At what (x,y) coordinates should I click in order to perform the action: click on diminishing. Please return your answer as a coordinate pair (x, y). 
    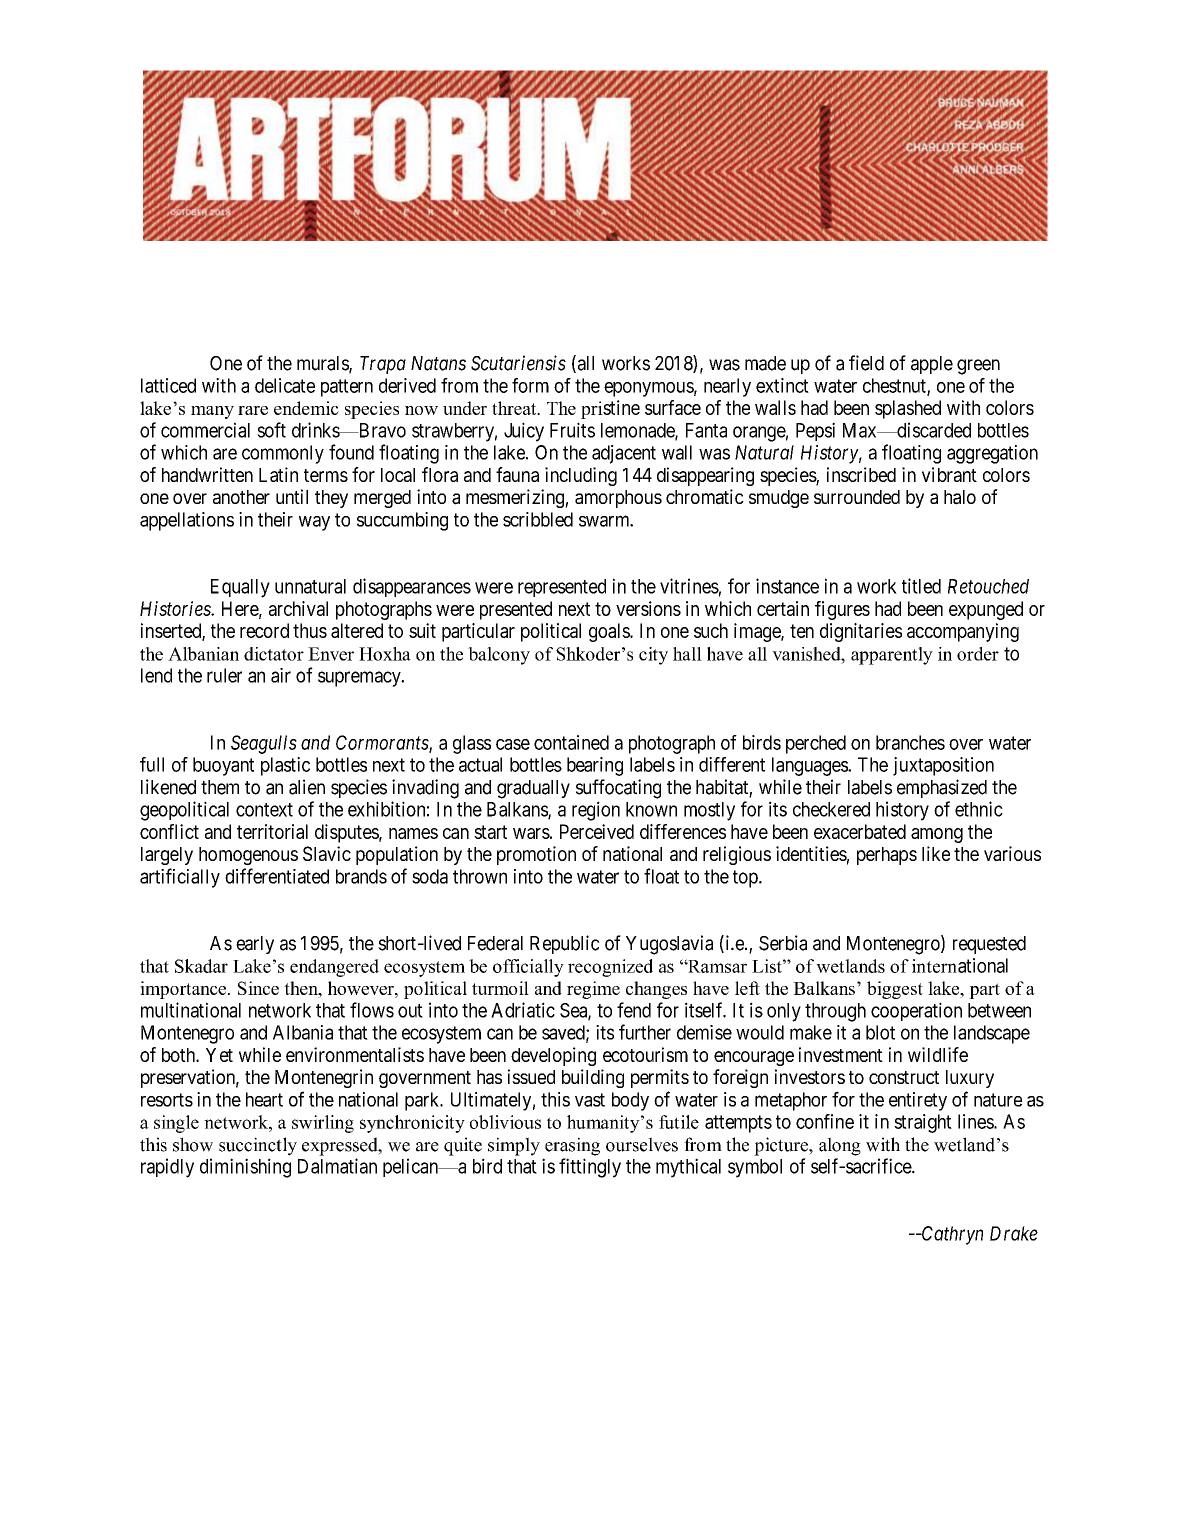
    Looking at the image, I should click on (245, 1168).
